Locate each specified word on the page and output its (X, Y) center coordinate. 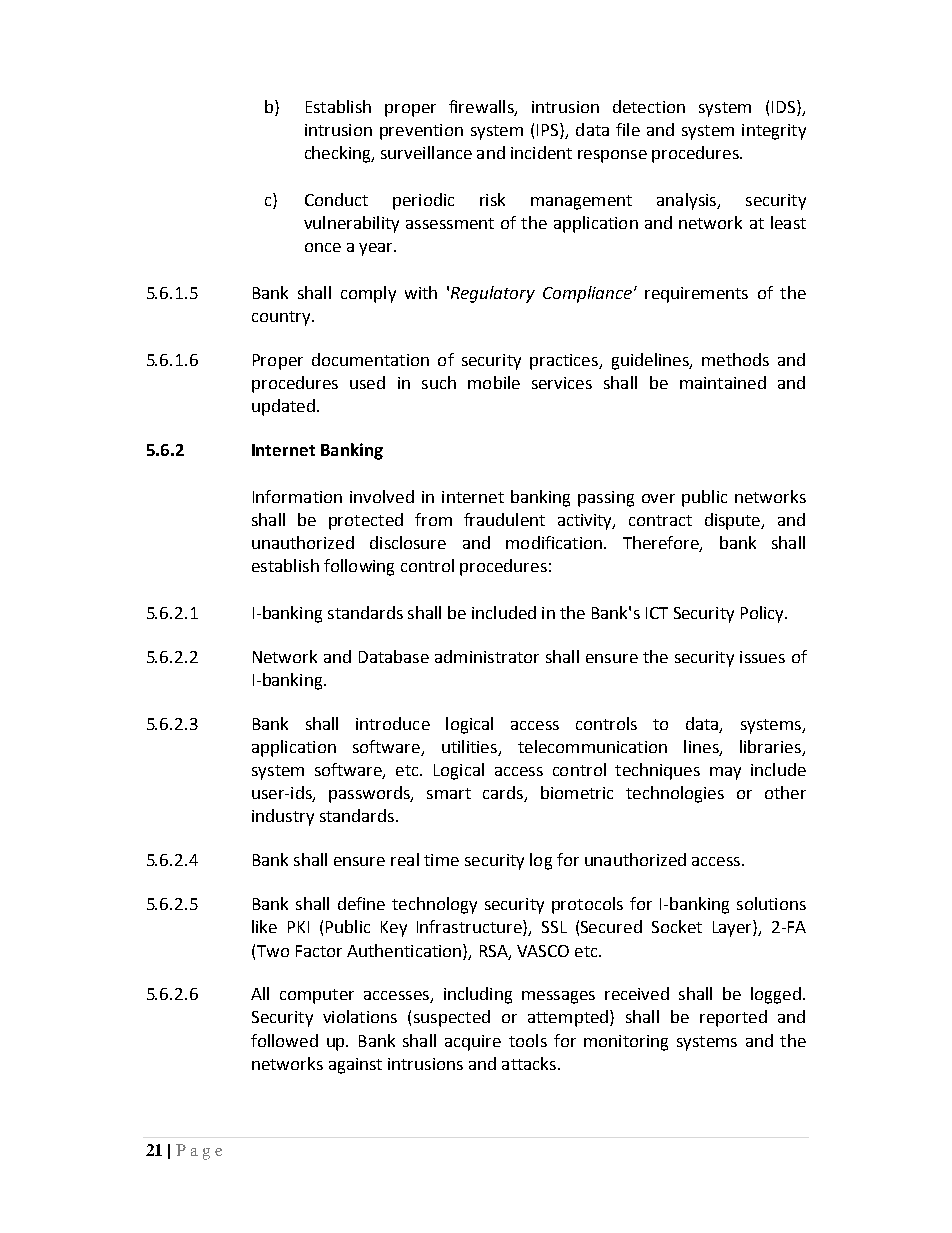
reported (733, 1018)
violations (360, 1016)
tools (528, 1040)
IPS (549, 131)
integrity (774, 132)
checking (339, 154)
